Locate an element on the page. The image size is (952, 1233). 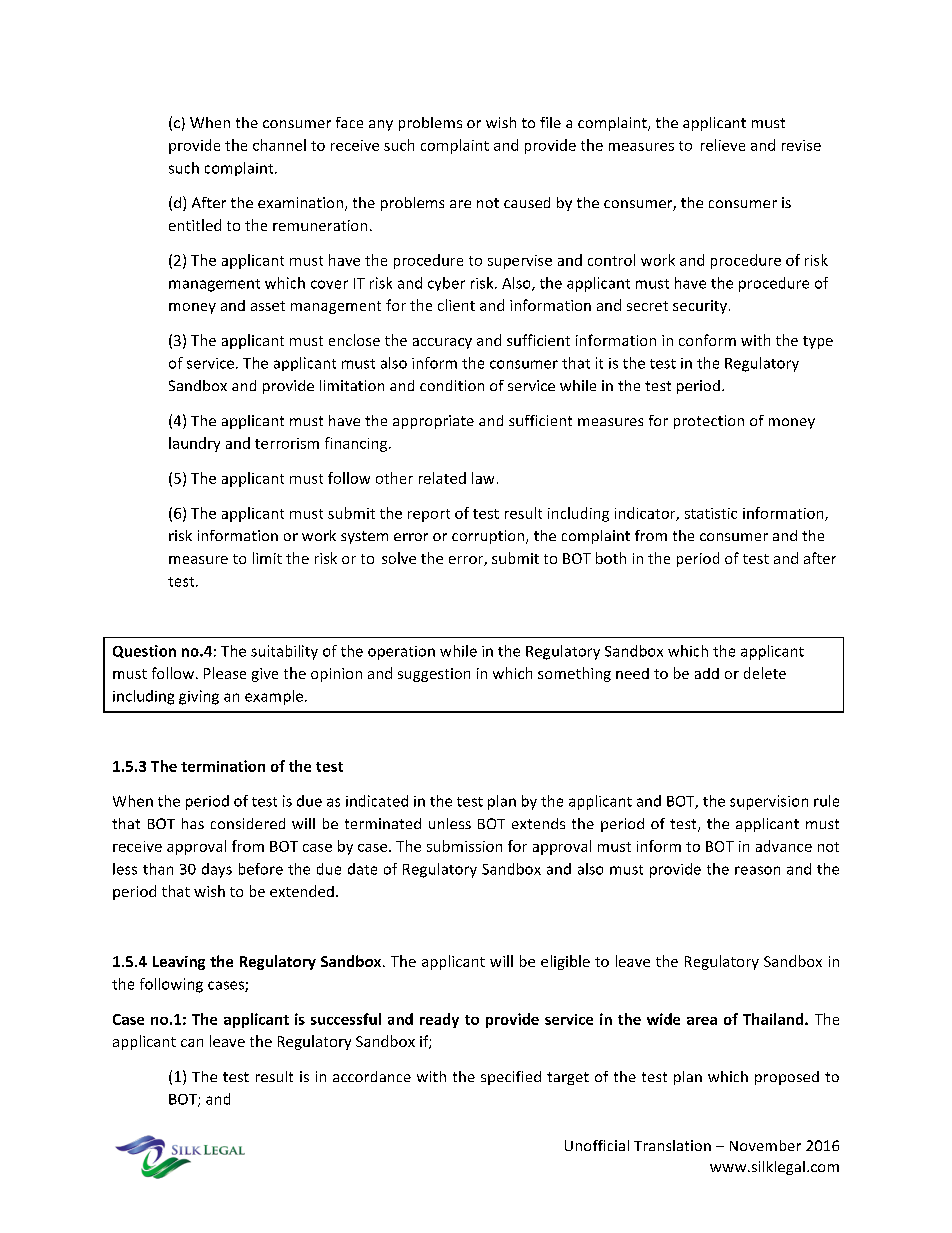
channel is located at coordinates (279, 145).
